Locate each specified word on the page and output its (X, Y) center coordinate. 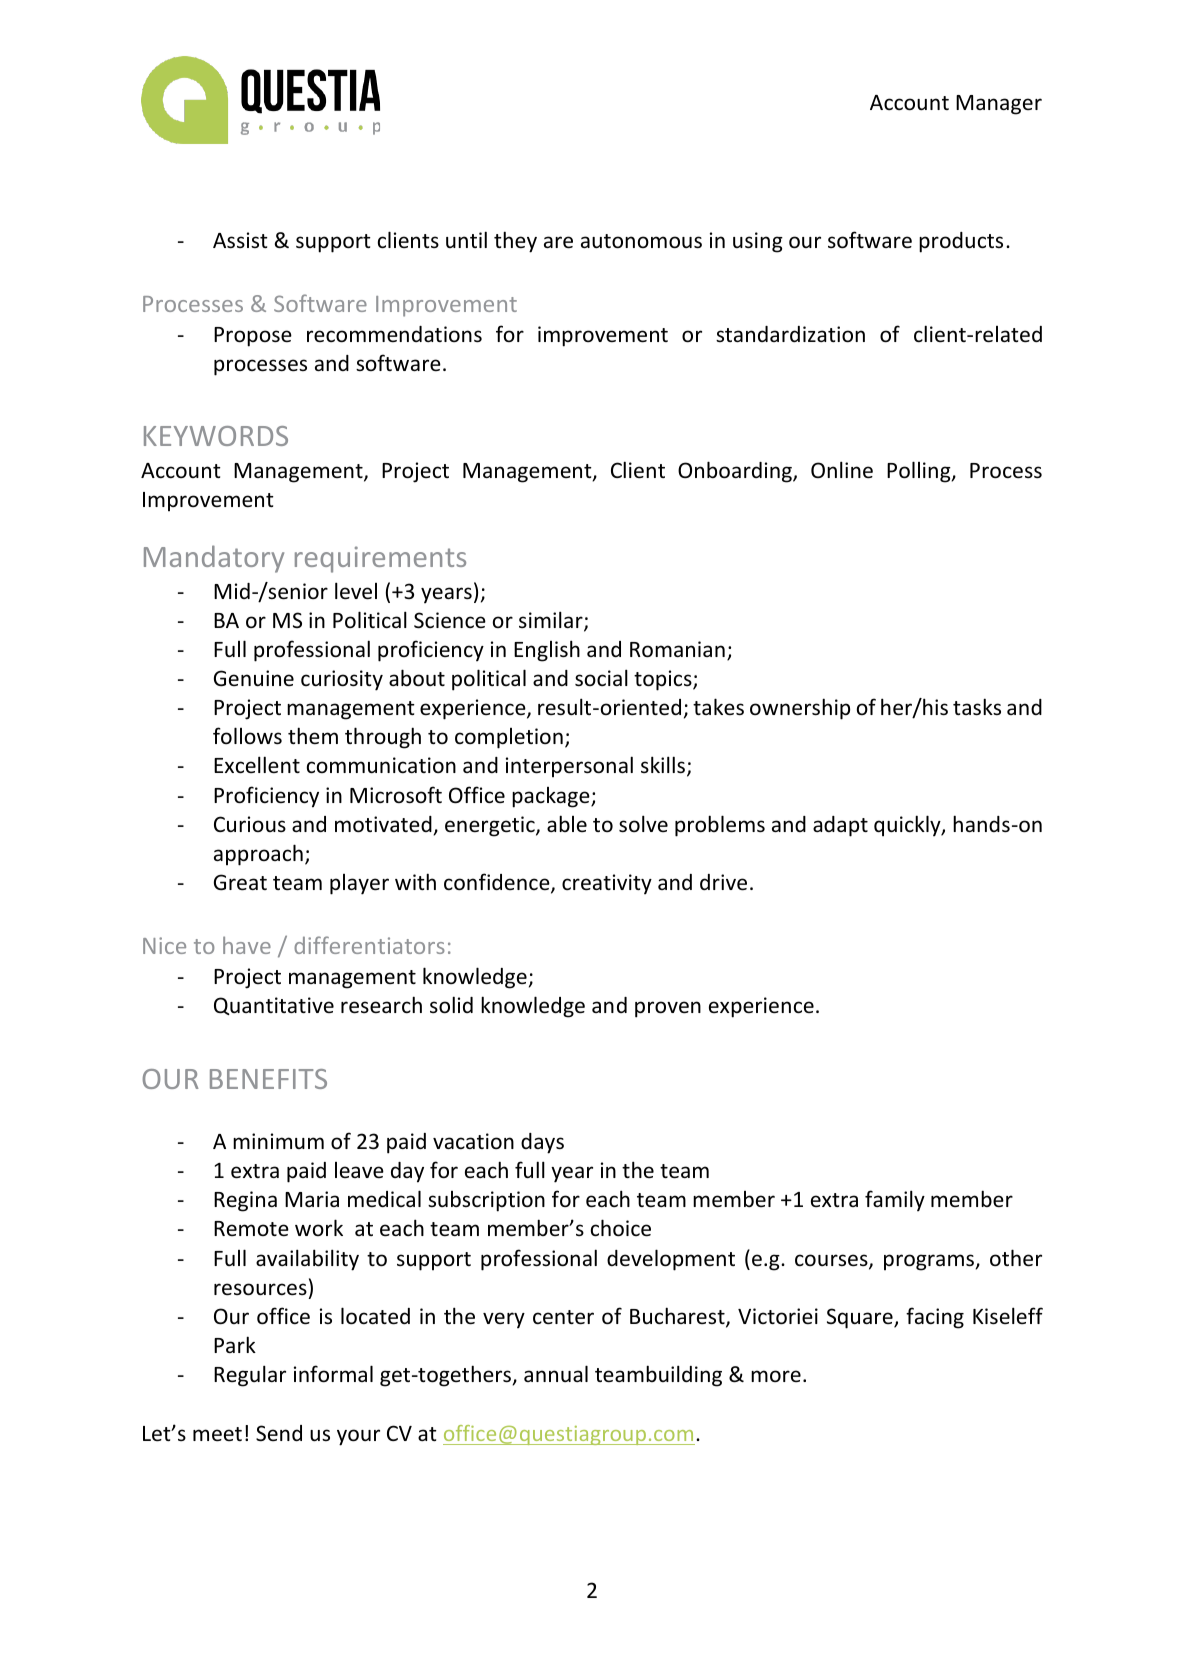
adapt (840, 826)
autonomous (641, 241)
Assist (240, 240)
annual (556, 1373)
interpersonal (569, 767)
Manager (999, 105)
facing (935, 1318)
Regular (250, 1376)
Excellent (257, 765)
